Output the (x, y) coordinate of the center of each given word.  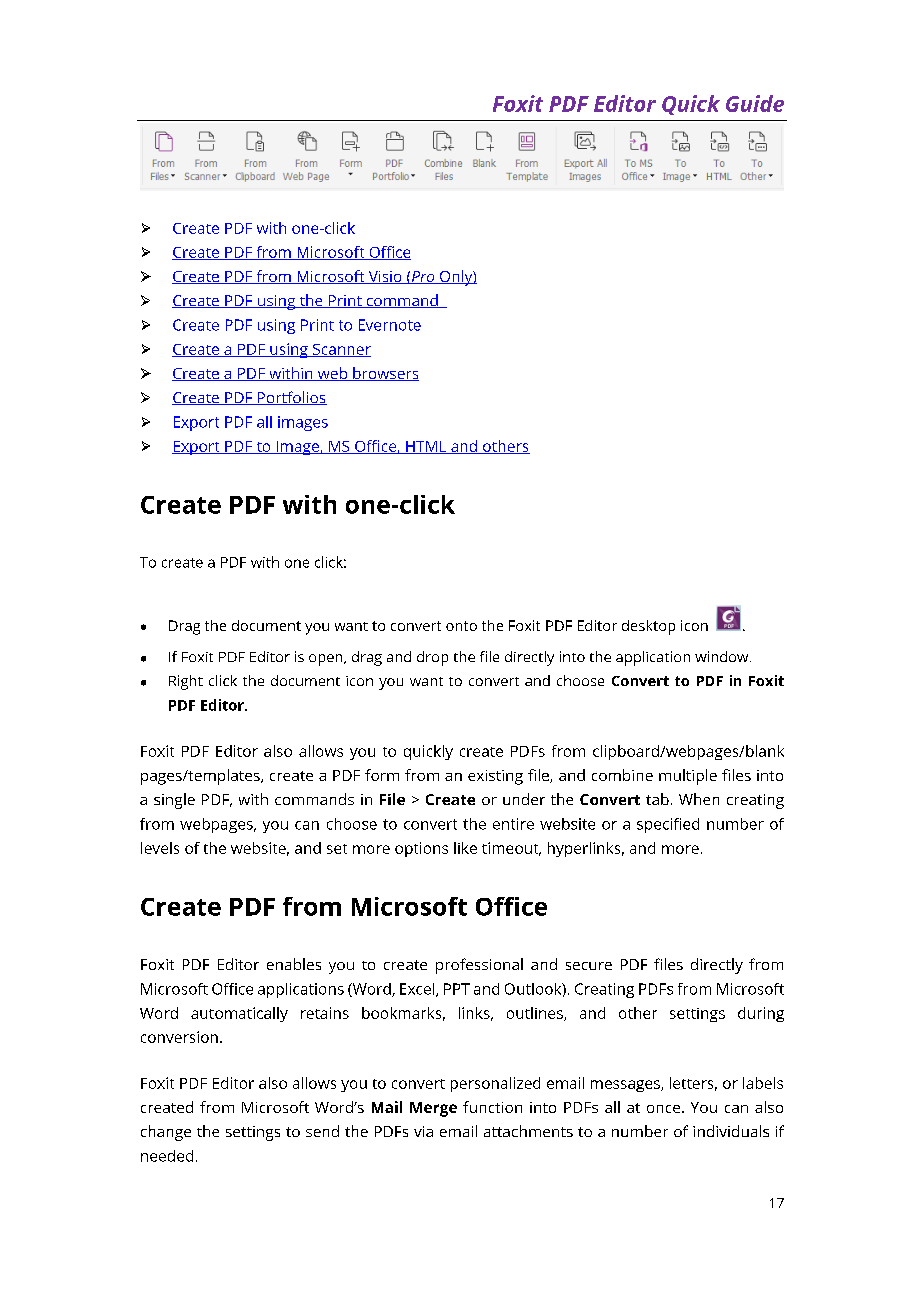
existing (495, 777)
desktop (648, 627)
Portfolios (291, 398)
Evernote (390, 325)
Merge (433, 1109)
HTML (426, 447)
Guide (755, 103)
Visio (385, 277)
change (166, 1133)
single (174, 801)
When (699, 799)
